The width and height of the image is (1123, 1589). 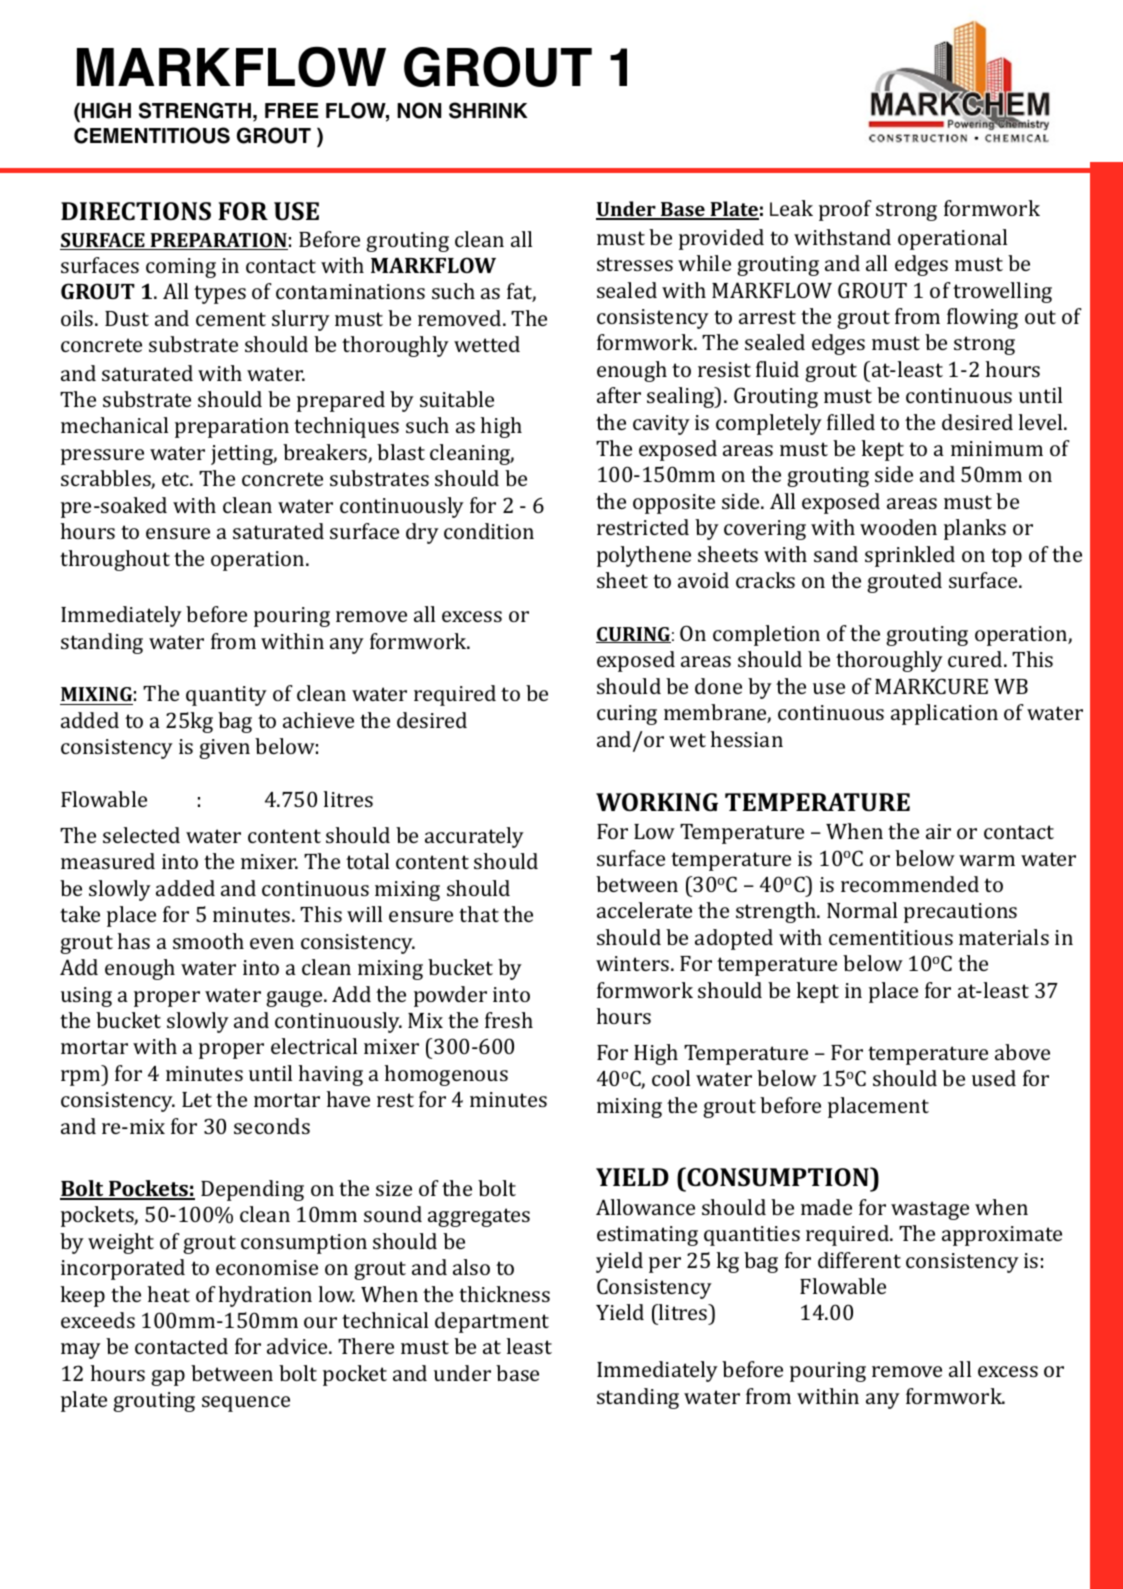 I want to click on different, so click(x=859, y=1260).
